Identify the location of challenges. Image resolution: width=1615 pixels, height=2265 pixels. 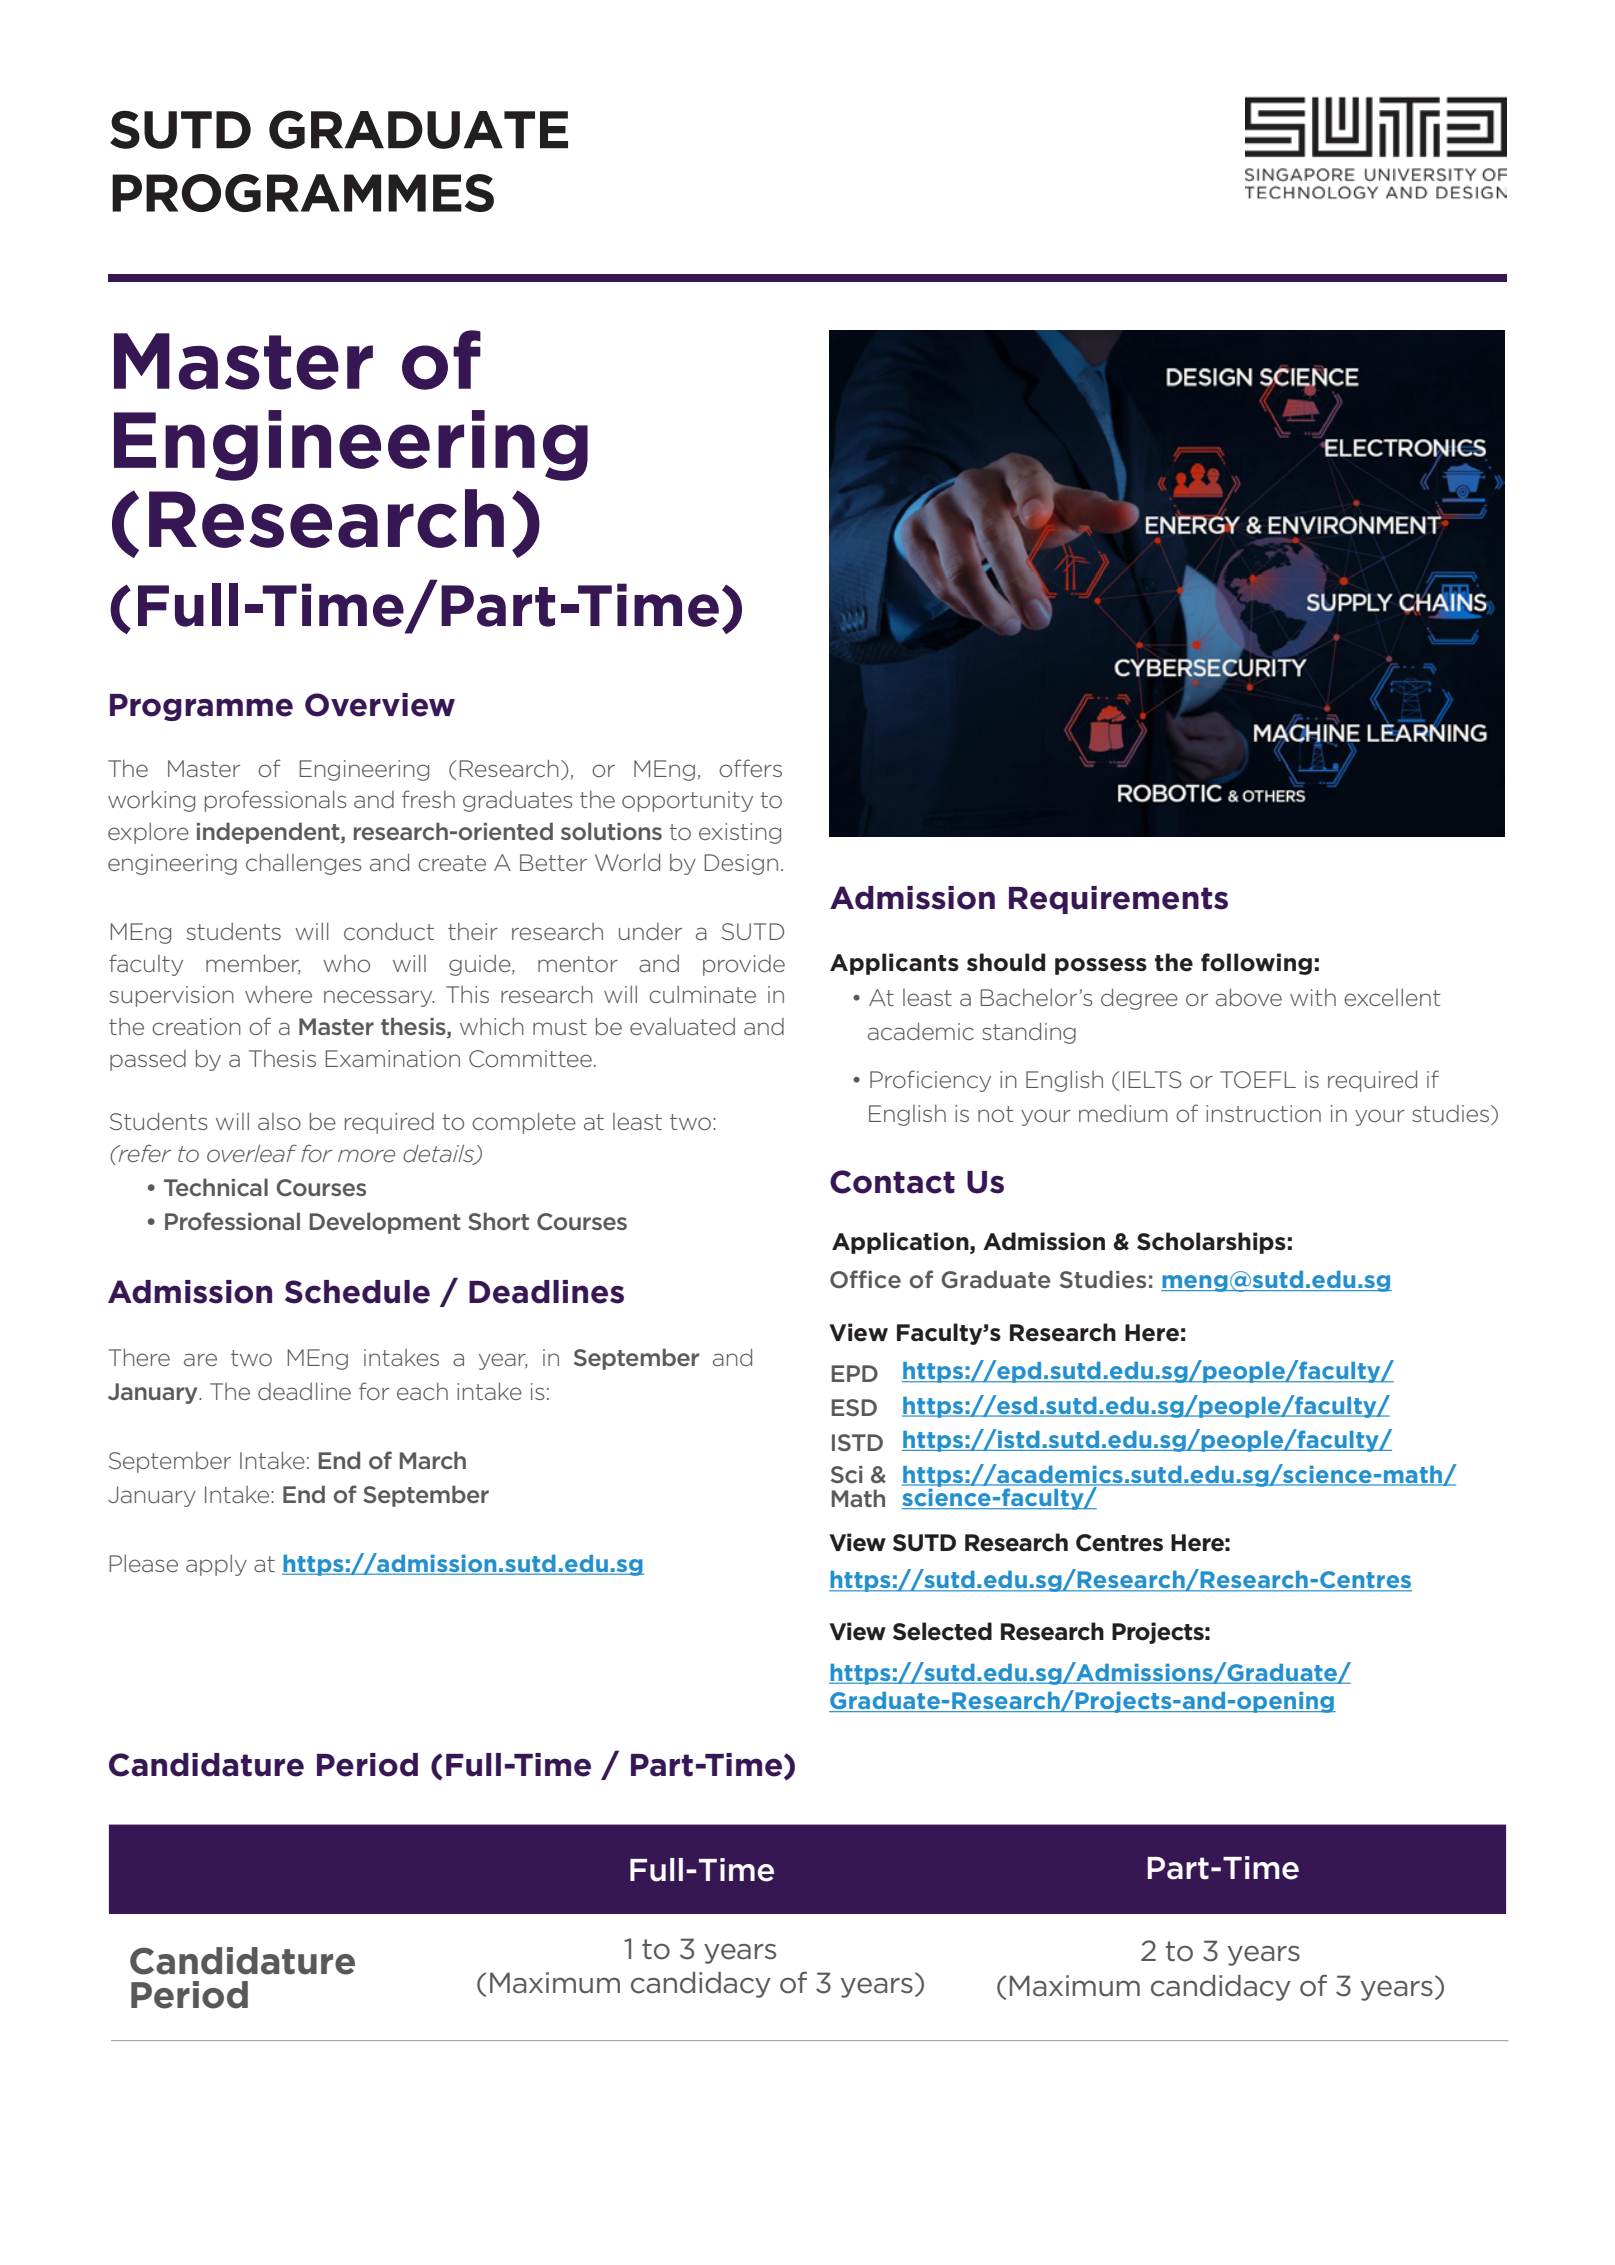
(304, 864).
